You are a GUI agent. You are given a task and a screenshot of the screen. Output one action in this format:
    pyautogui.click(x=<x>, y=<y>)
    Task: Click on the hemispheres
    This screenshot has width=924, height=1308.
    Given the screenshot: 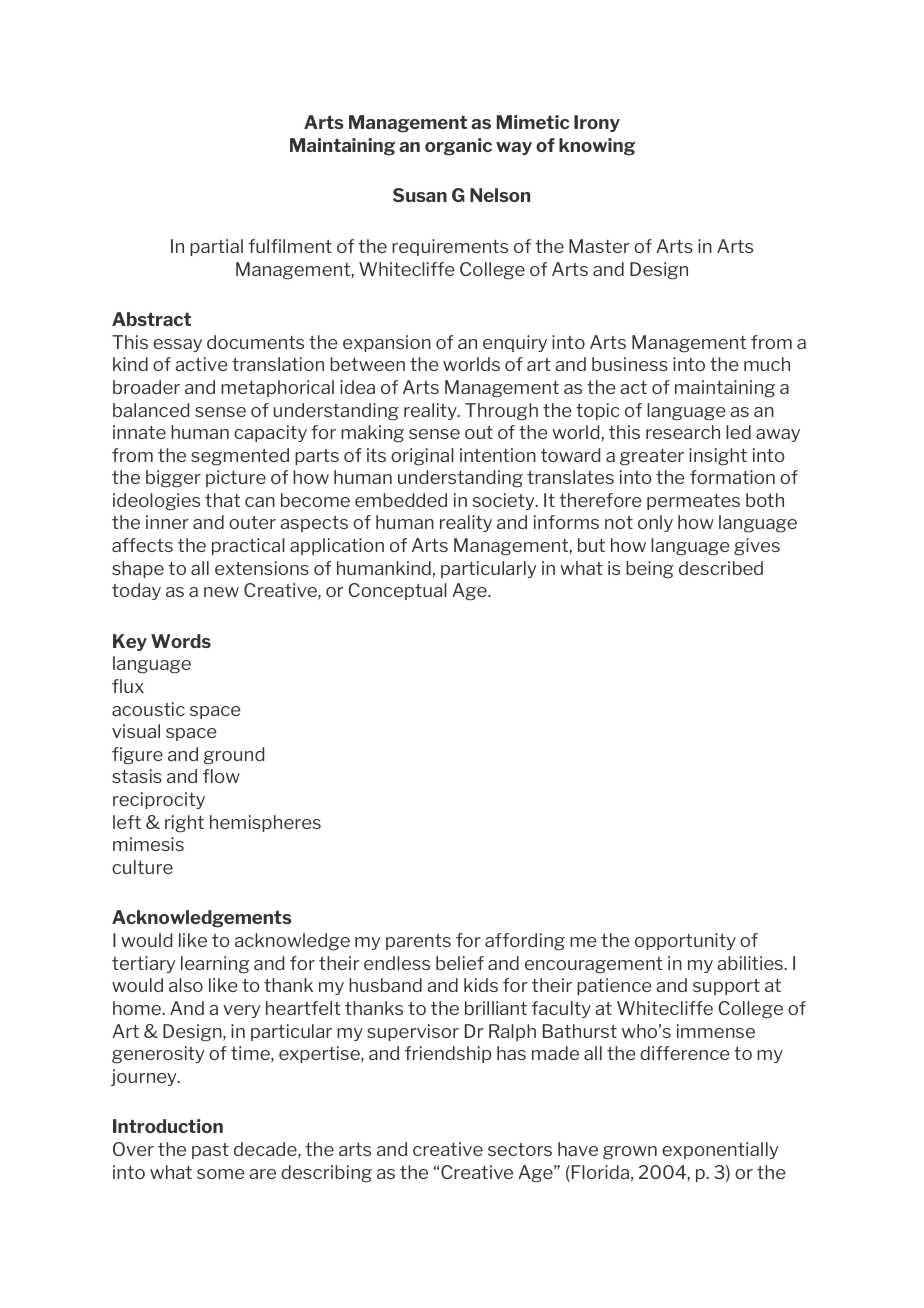 What is the action you would take?
    pyautogui.click(x=265, y=823)
